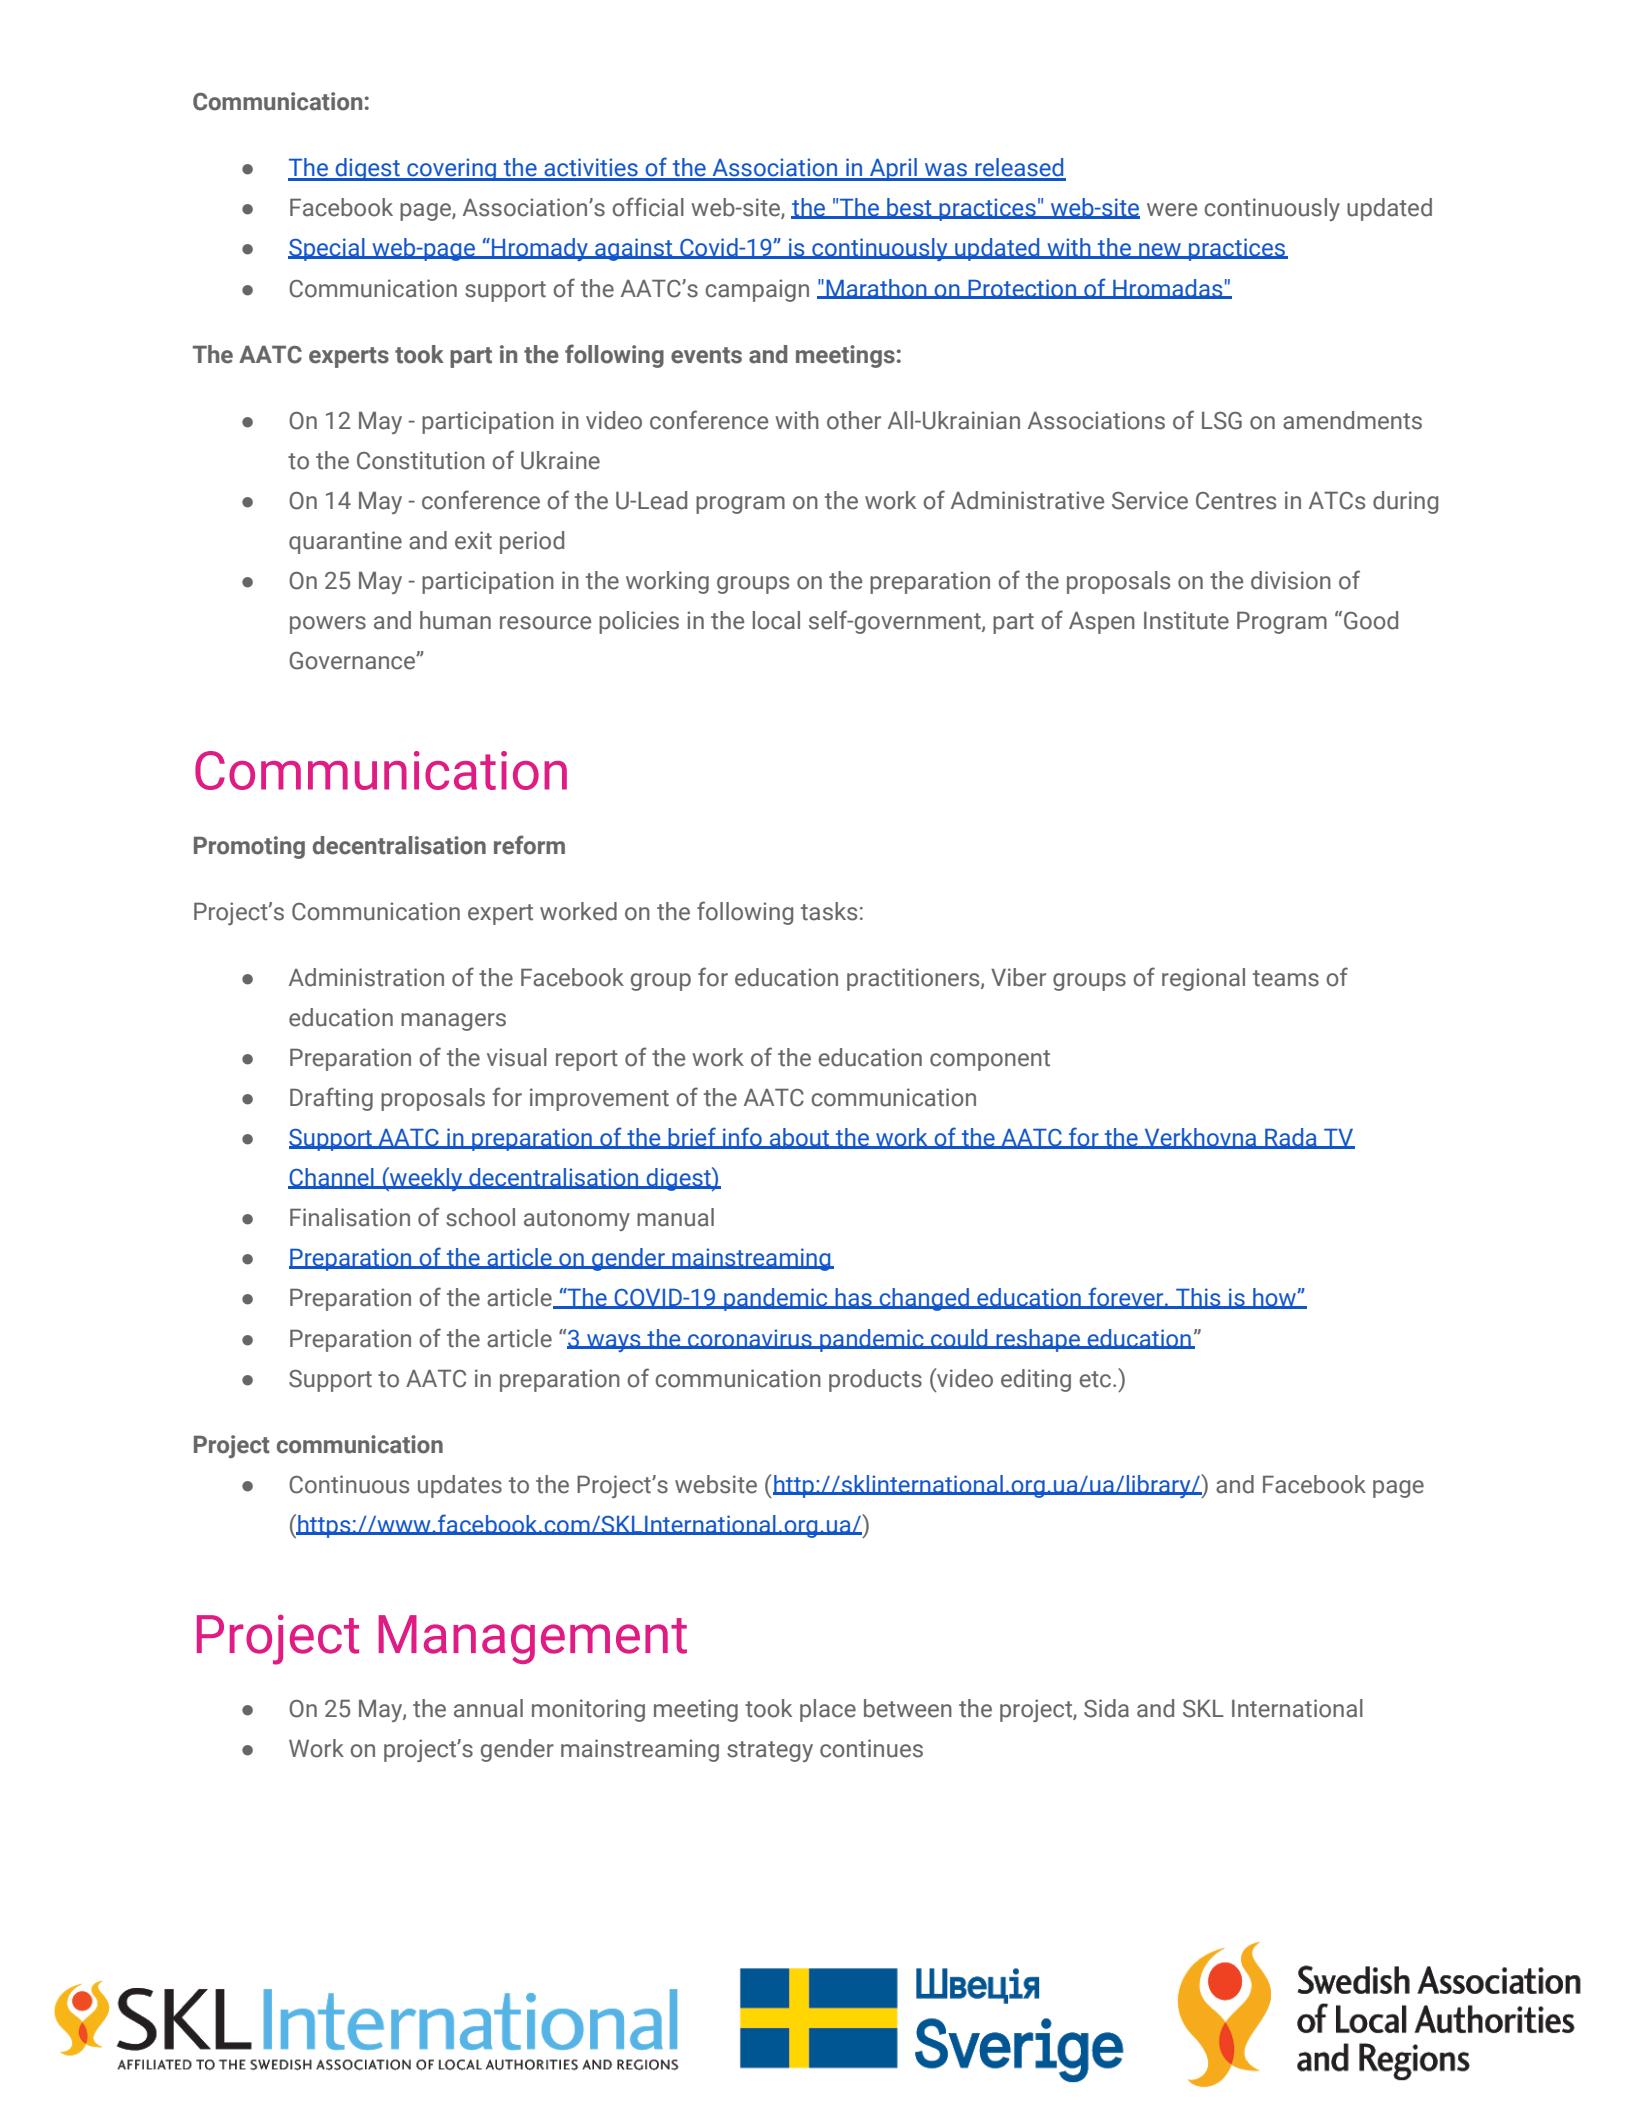 The width and height of the screenshot is (1635, 2116). I want to click on best, so click(909, 208).
